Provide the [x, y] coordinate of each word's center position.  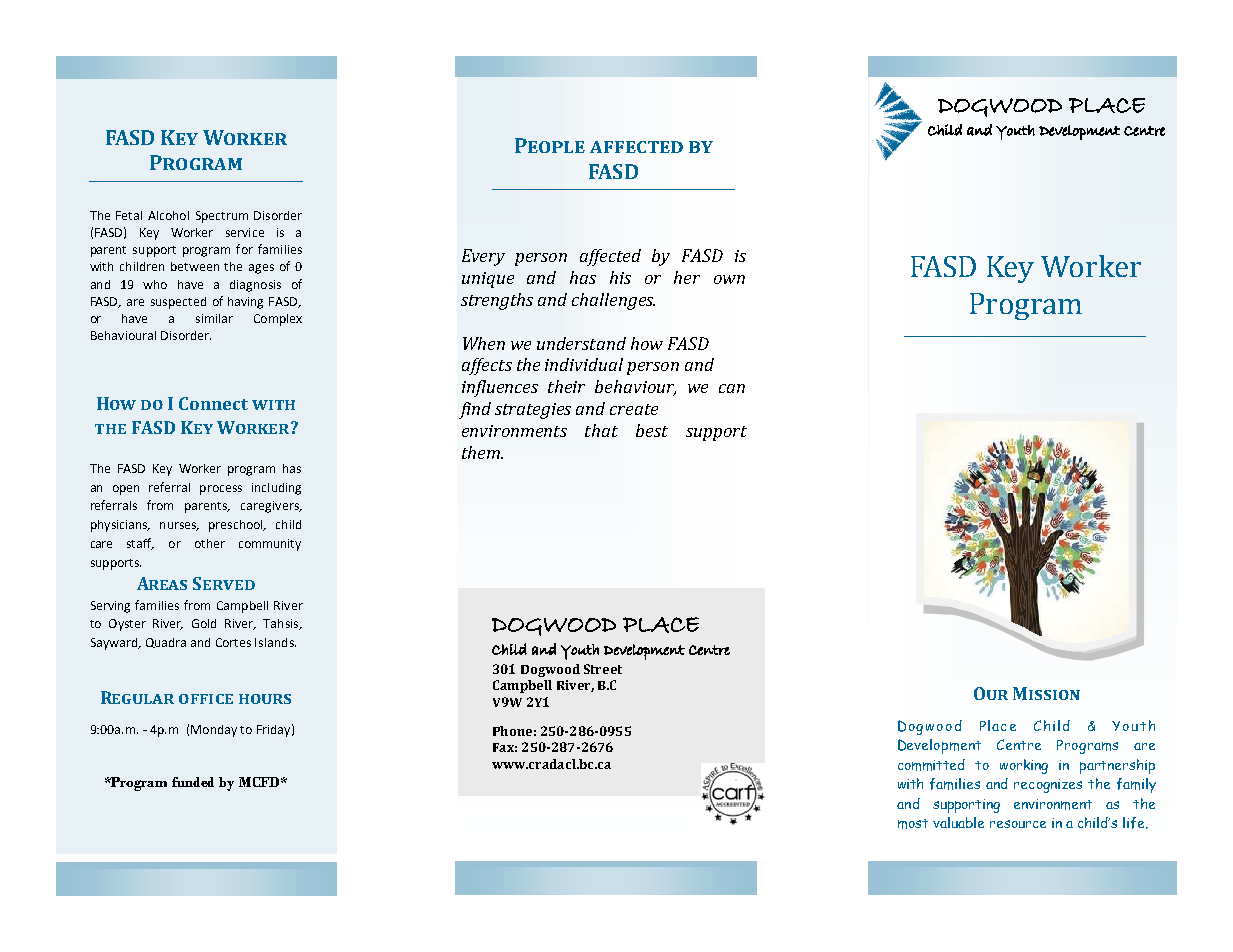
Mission [1046, 693]
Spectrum [222, 217]
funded [193, 782]
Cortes [233, 642]
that [601, 430]
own [729, 279]
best [652, 430]
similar [214, 318]
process [221, 490]
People [550, 145]
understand [581, 343]
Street [603, 669]
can [732, 388]
